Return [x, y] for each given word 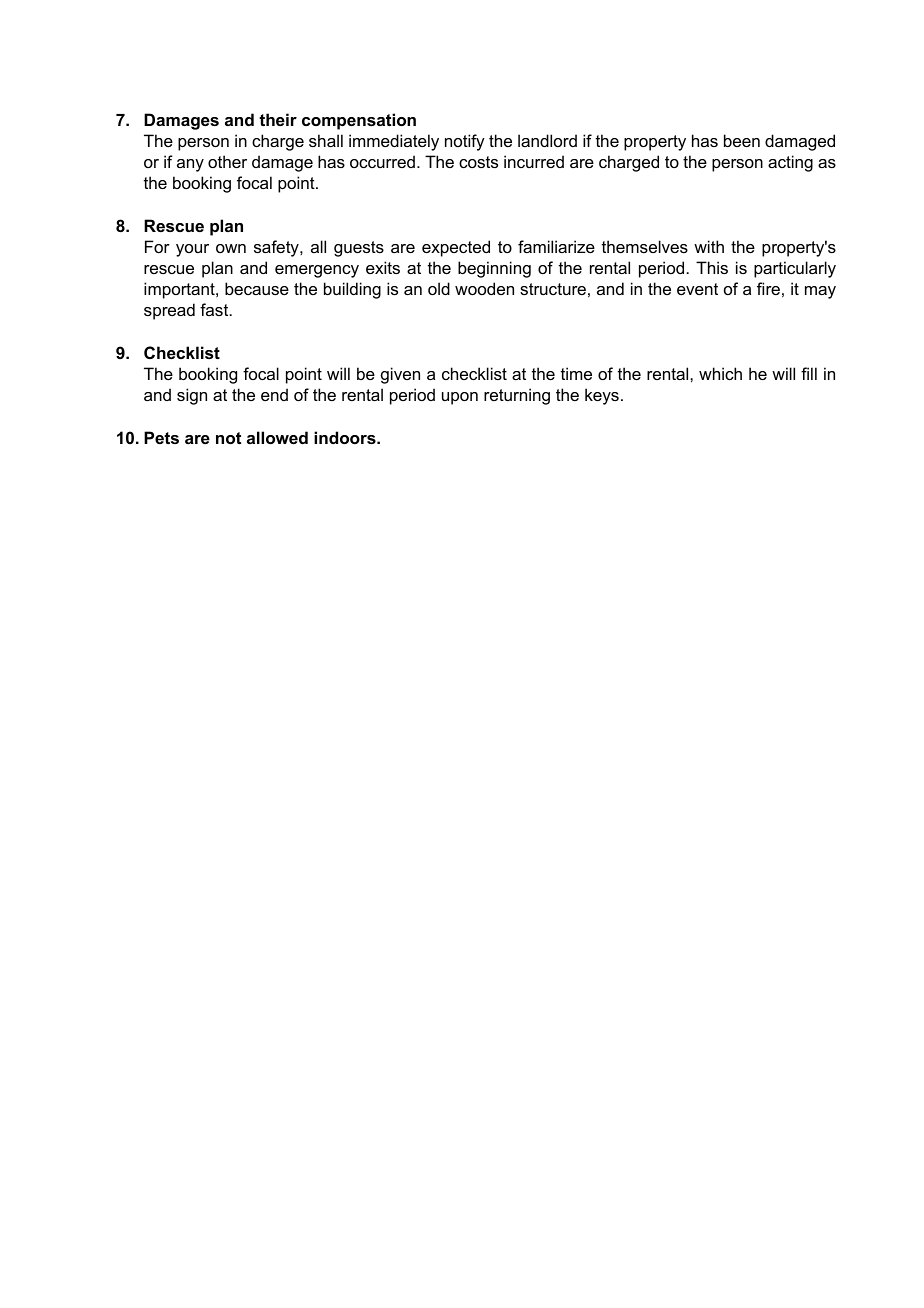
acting [790, 163]
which [720, 373]
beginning [494, 269]
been [742, 140]
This [712, 267]
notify [465, 142]
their [278, 119]
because [257, 288]
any [190, 165]
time [576, 373]
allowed [277, 437]
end [274, 394]
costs [478, 162]
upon [460, 398]
